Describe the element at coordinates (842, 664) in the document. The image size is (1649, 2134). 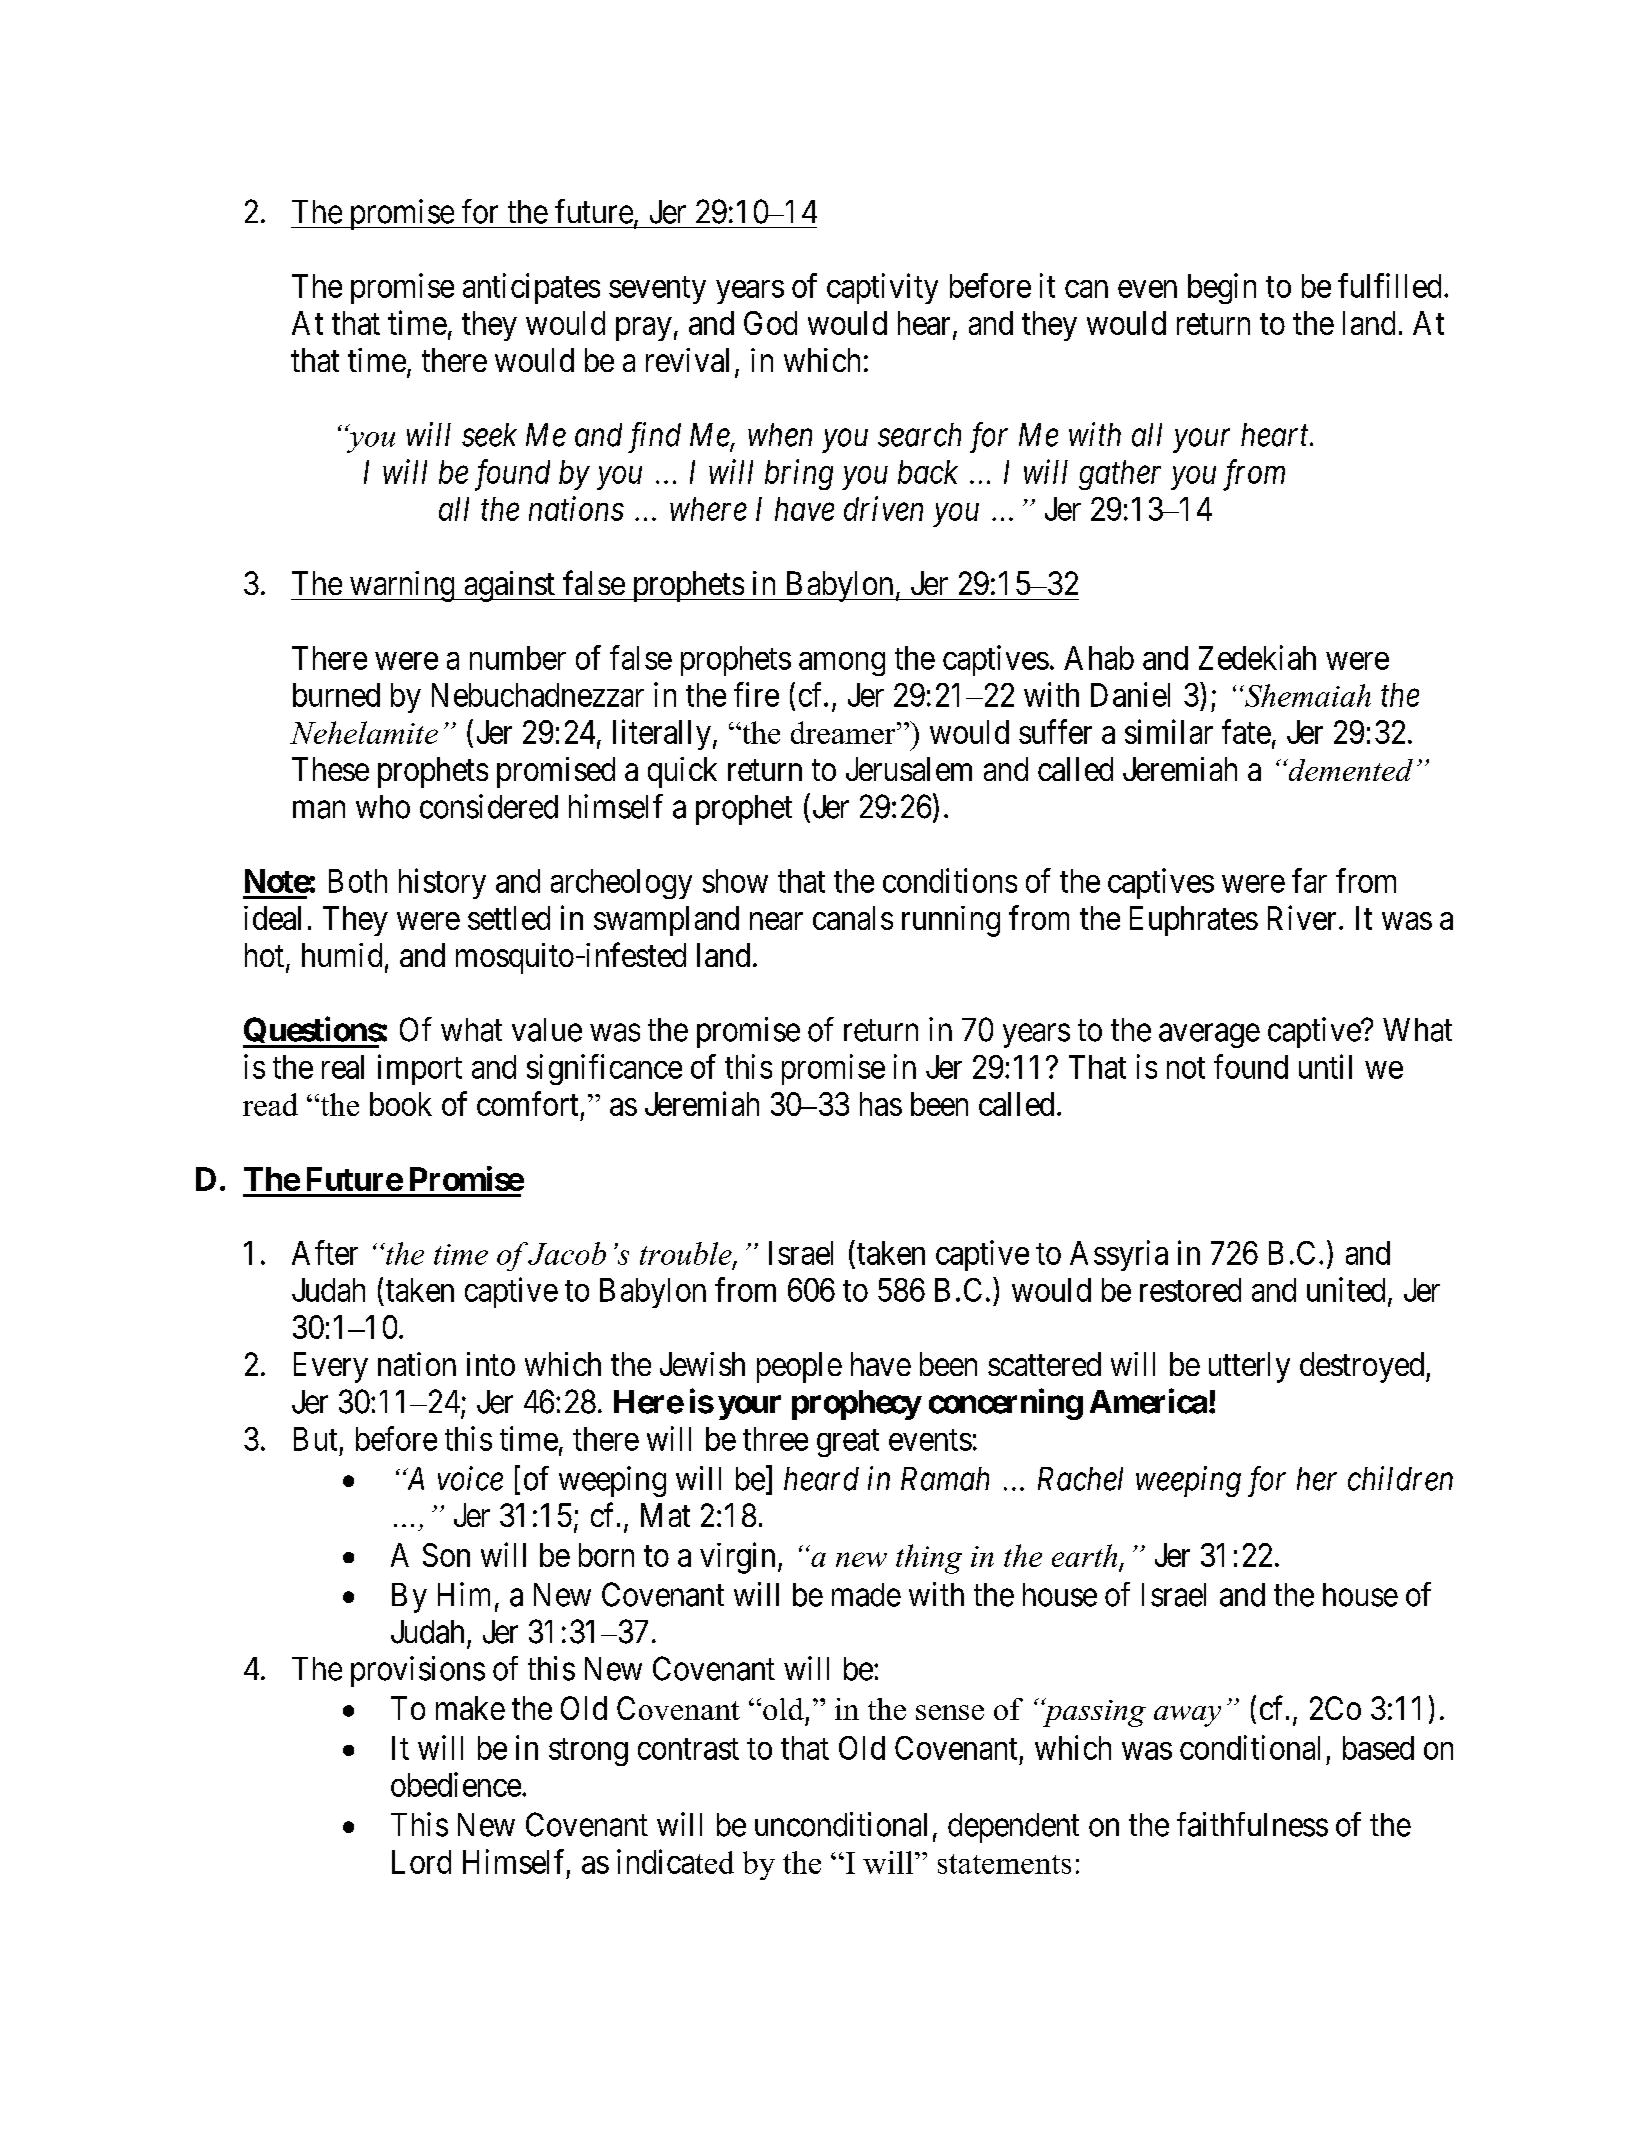
I see `among` at that location.
